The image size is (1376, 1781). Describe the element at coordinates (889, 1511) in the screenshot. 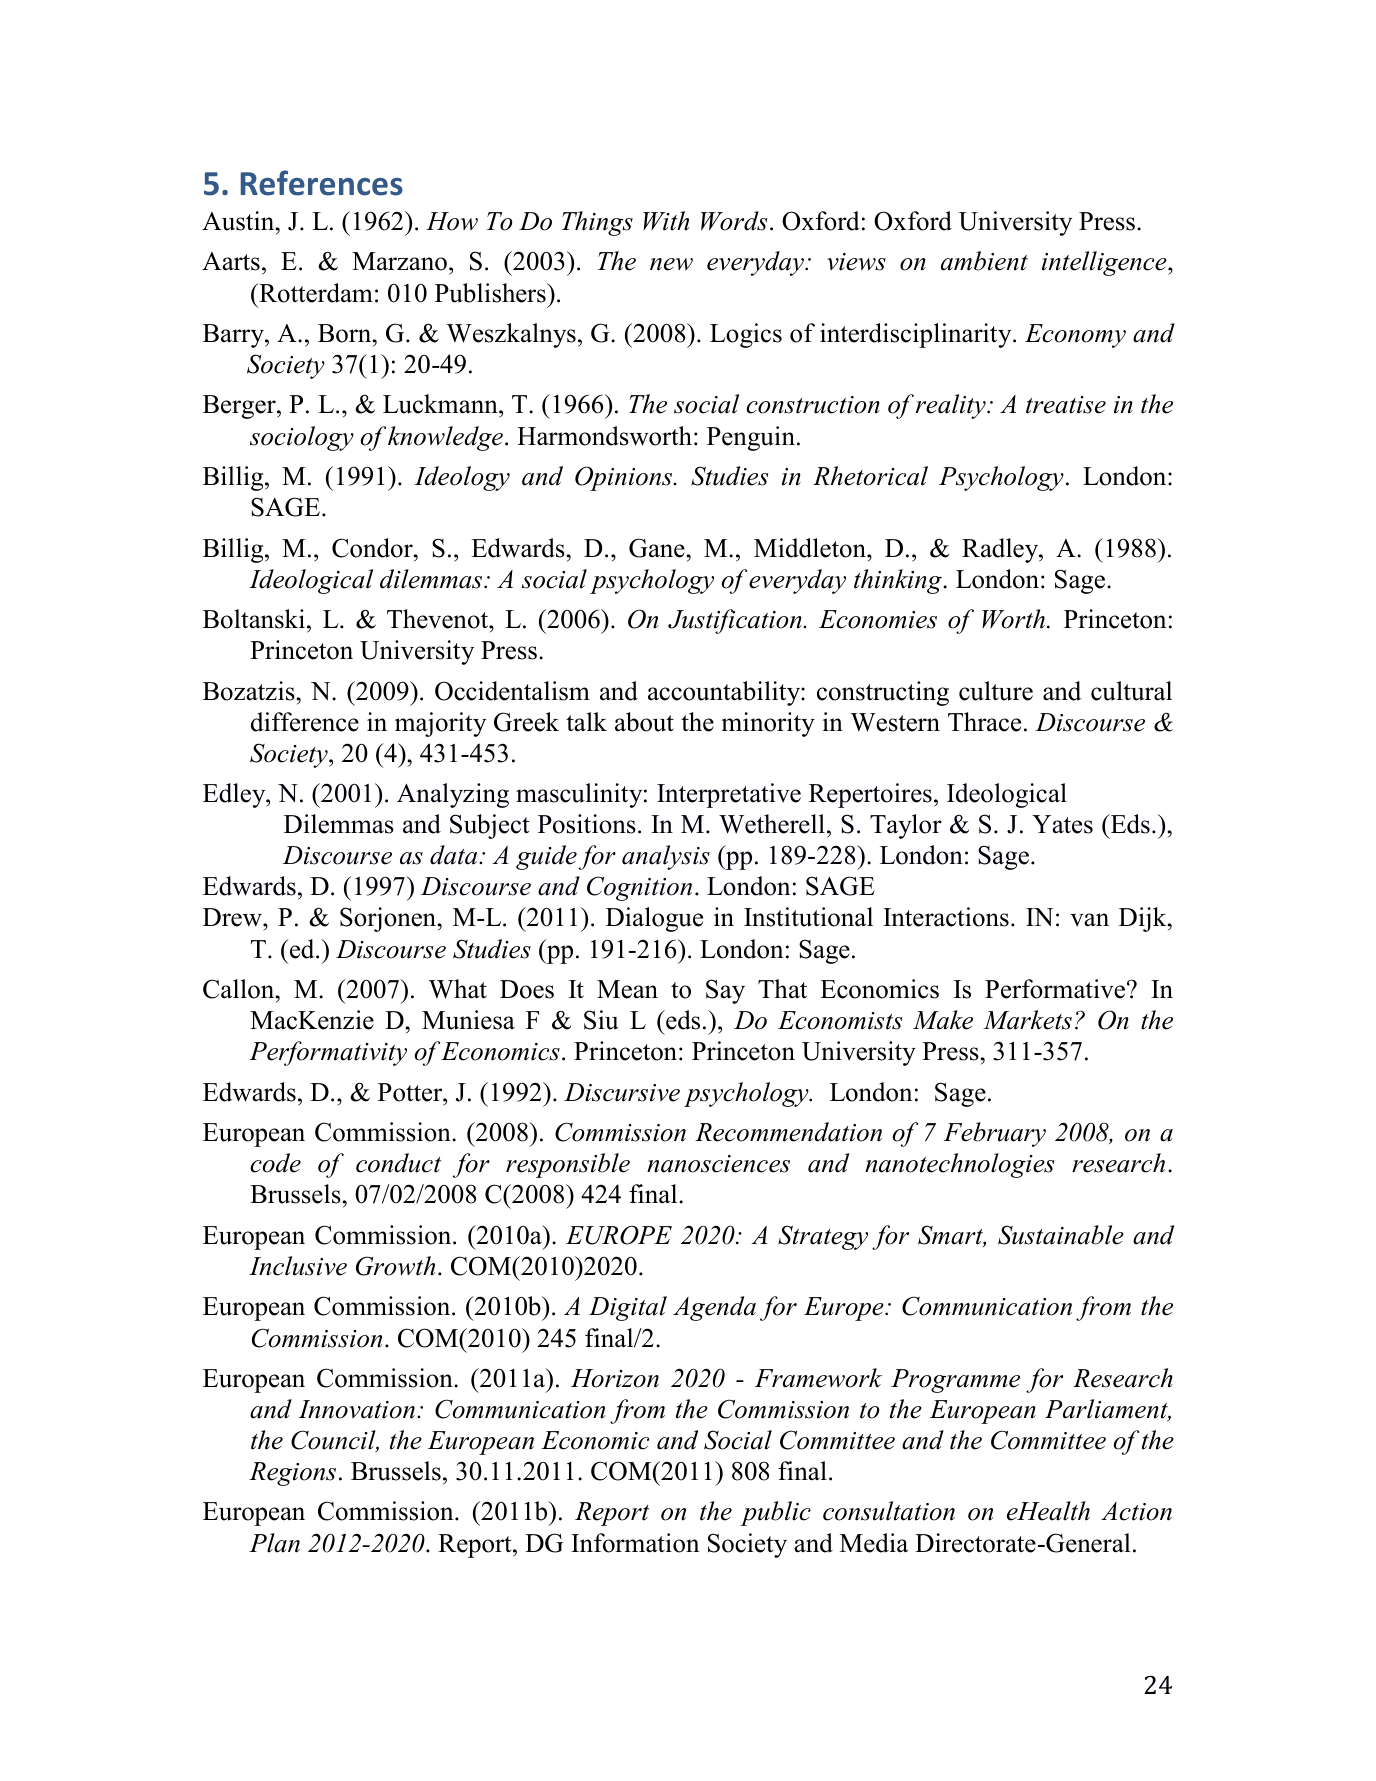

I see `consultation` at that location.
